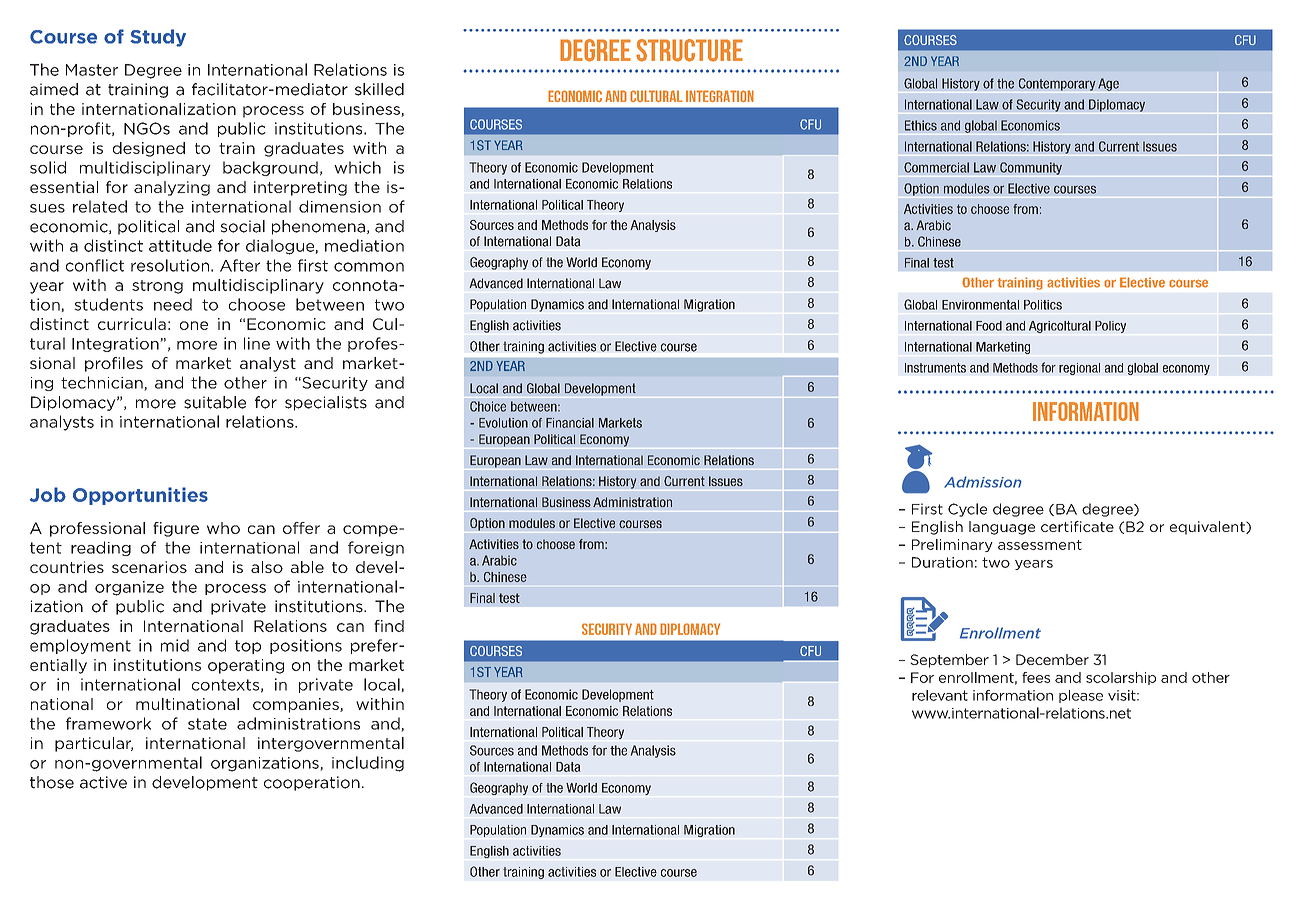  I want to click on September, so click(949, 661).
